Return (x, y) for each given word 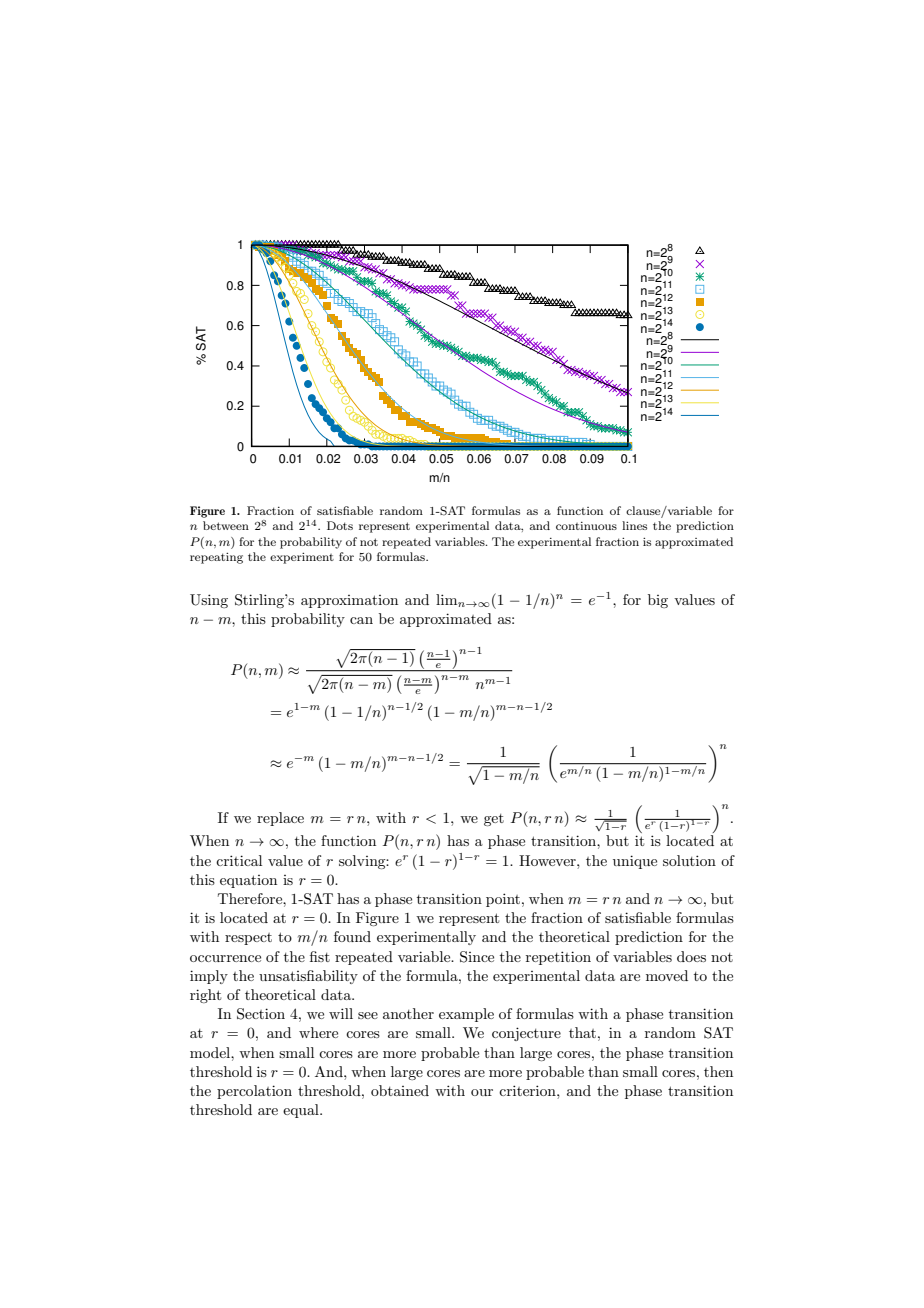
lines (634, 525)
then (718, 1071)
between (226, 525)
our (482, 1092)
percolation (254, 1092)
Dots (340, 525)
